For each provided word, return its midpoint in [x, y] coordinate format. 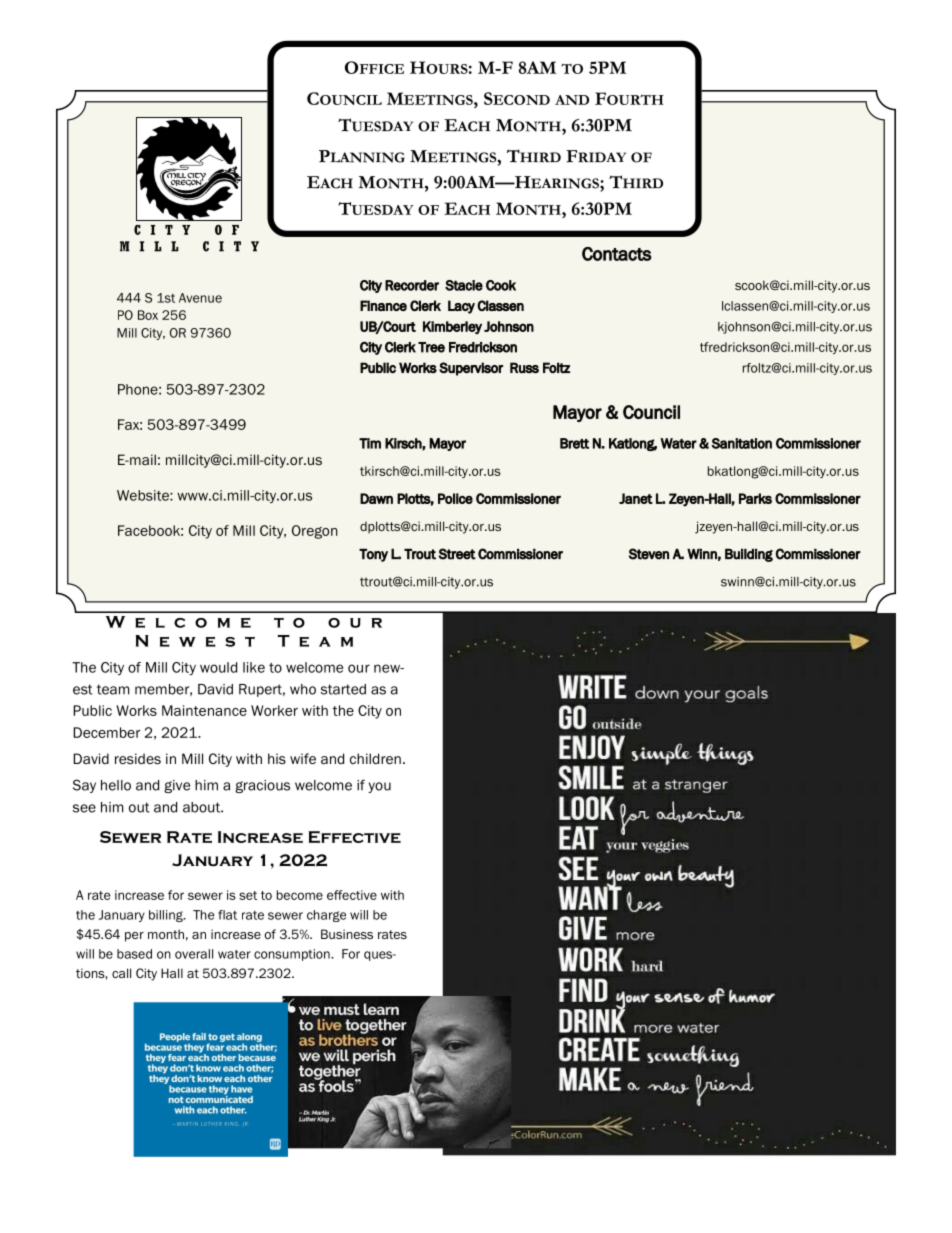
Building [749, 555]
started [343, 689]
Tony [373, 555]
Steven [649, 554]
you [379, 787]
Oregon [315, 532]
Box [148, 315]
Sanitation [741, 443]
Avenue [200, 298]
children [375, 758]
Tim [370, 443]
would [218, 667]
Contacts [617, 254]
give [177, 786]
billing [167, 916]
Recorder [412, 285]
